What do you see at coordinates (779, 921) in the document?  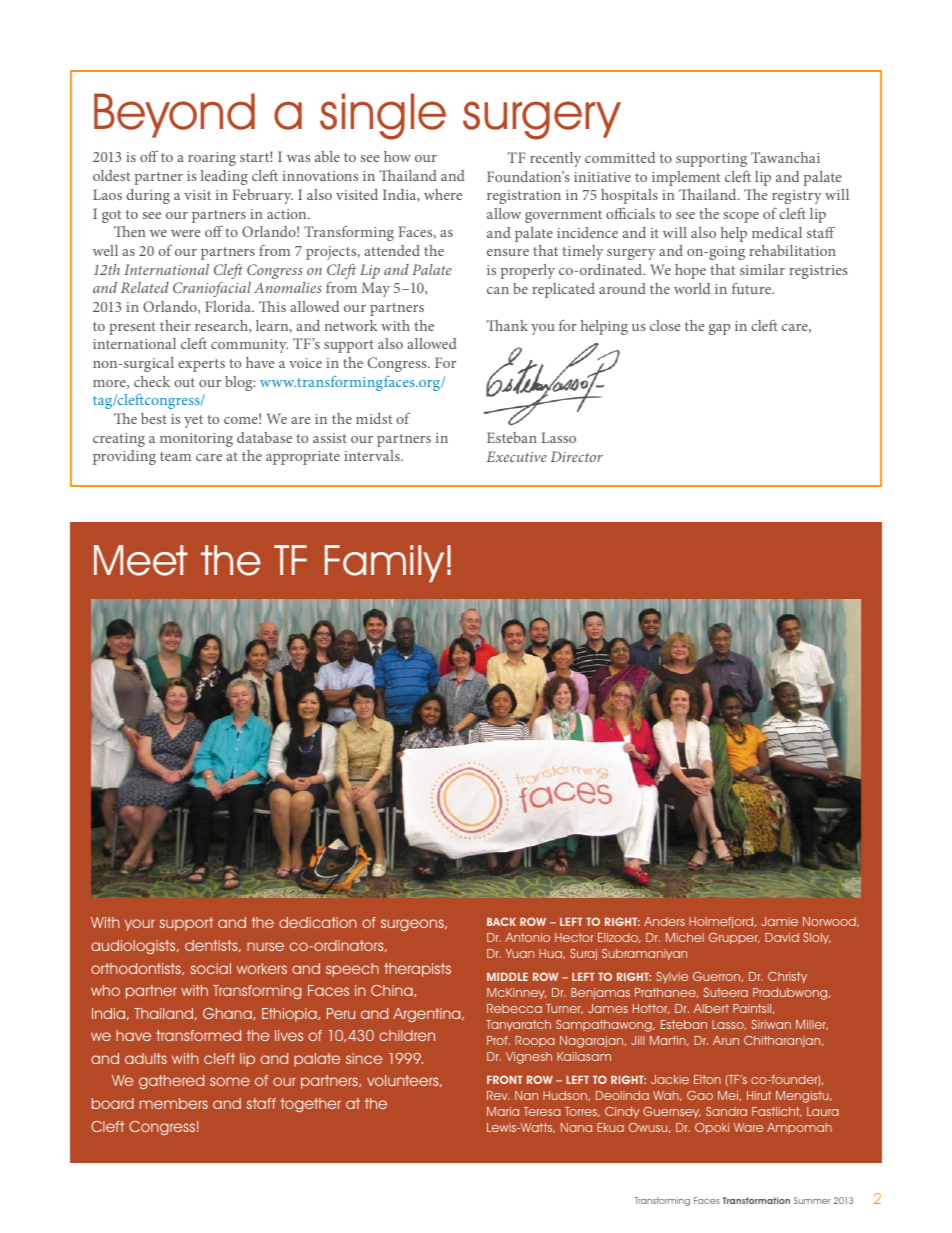 I see `Jamie` at bounding box center [779, 921].
